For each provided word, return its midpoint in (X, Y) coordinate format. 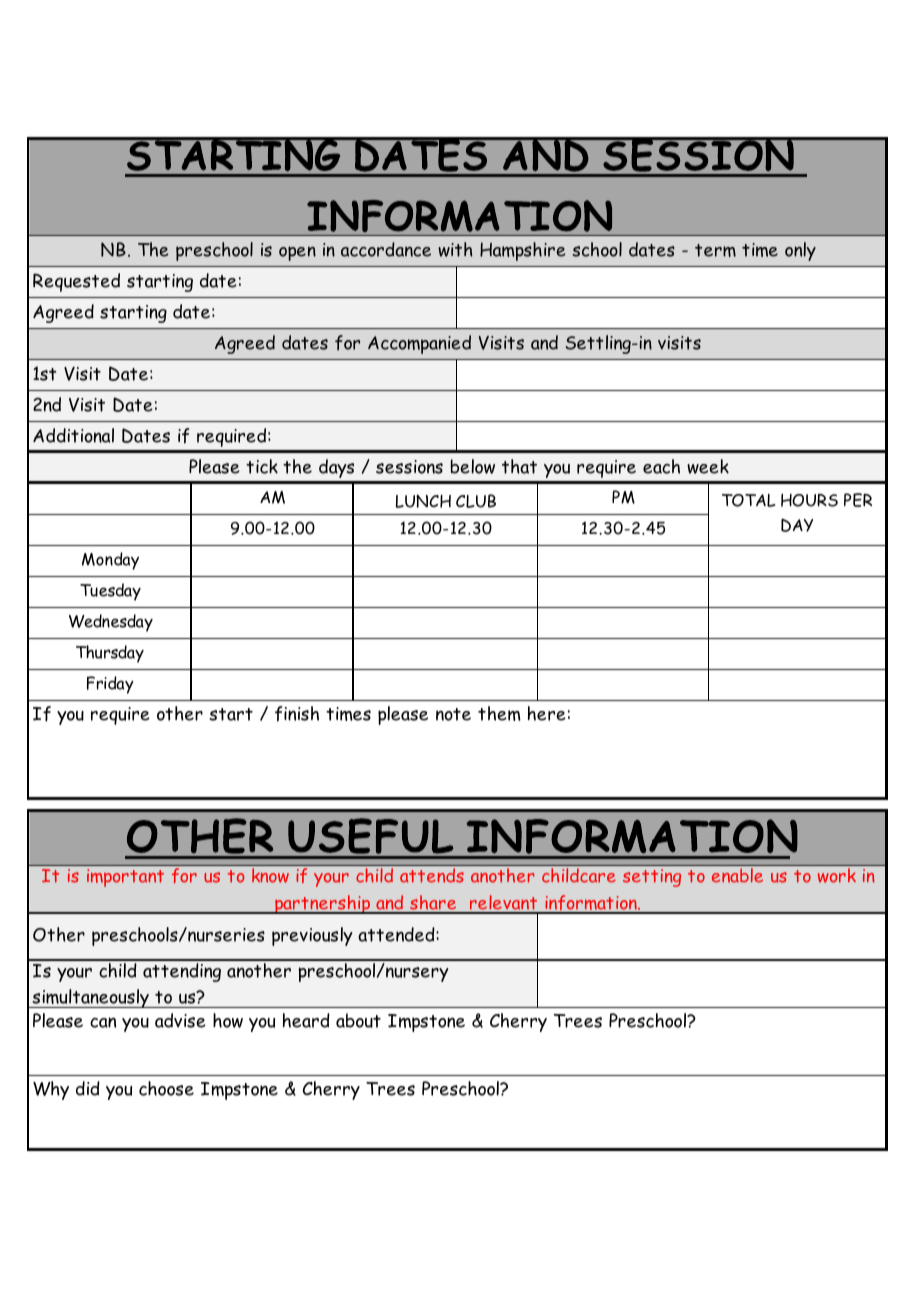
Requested (76, 282)
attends (431, 875)
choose (166, 1088)
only (800, 251)
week (708, 466)
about (358, 1020)
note (453, 714)
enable (737, 875)
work (837, 875)
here (547, 713)
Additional (73, 435)
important (125, 878)
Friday (110, 685)
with (455, 249)
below (473, 466)
